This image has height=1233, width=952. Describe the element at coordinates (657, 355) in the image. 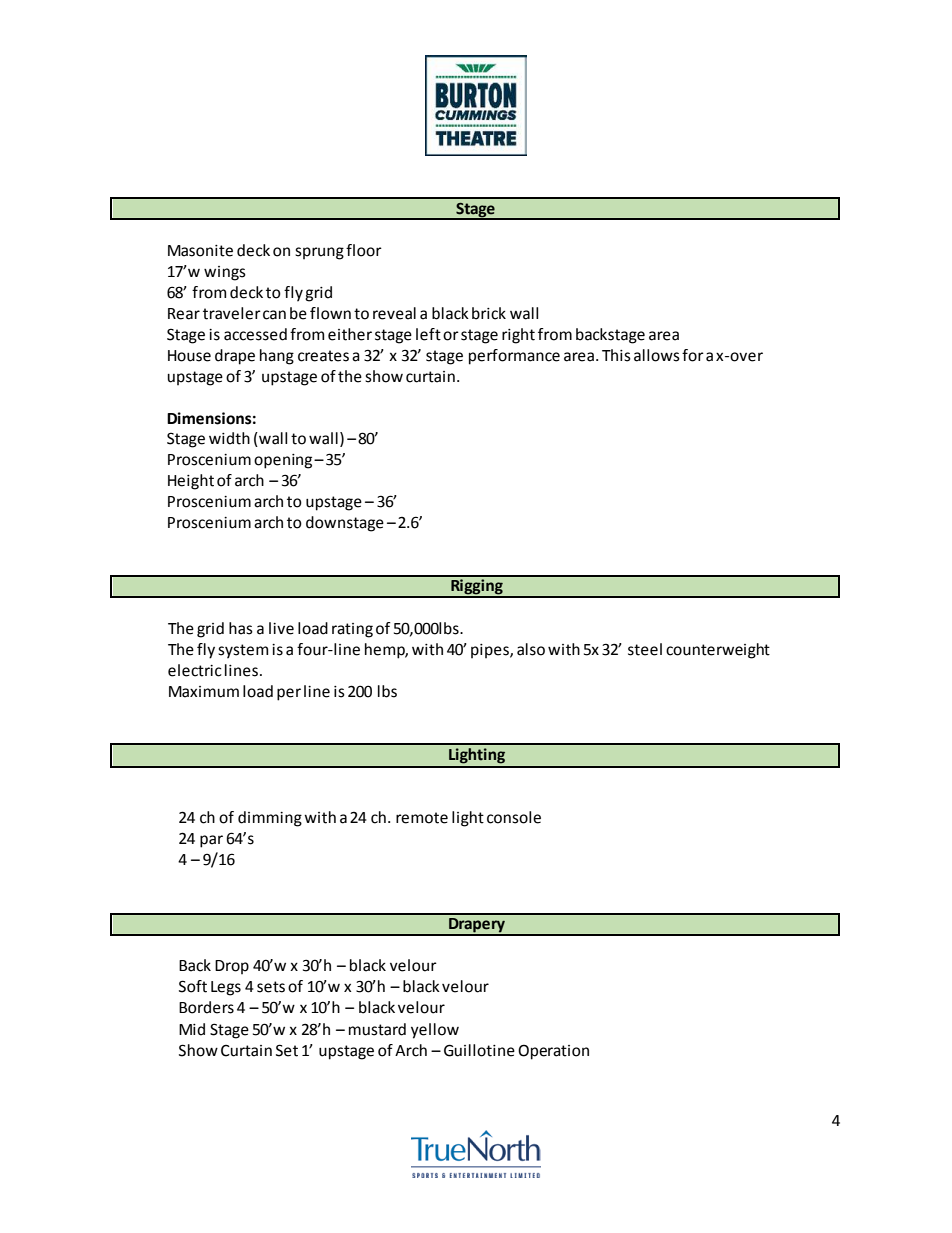

I see `allows` at that location.
